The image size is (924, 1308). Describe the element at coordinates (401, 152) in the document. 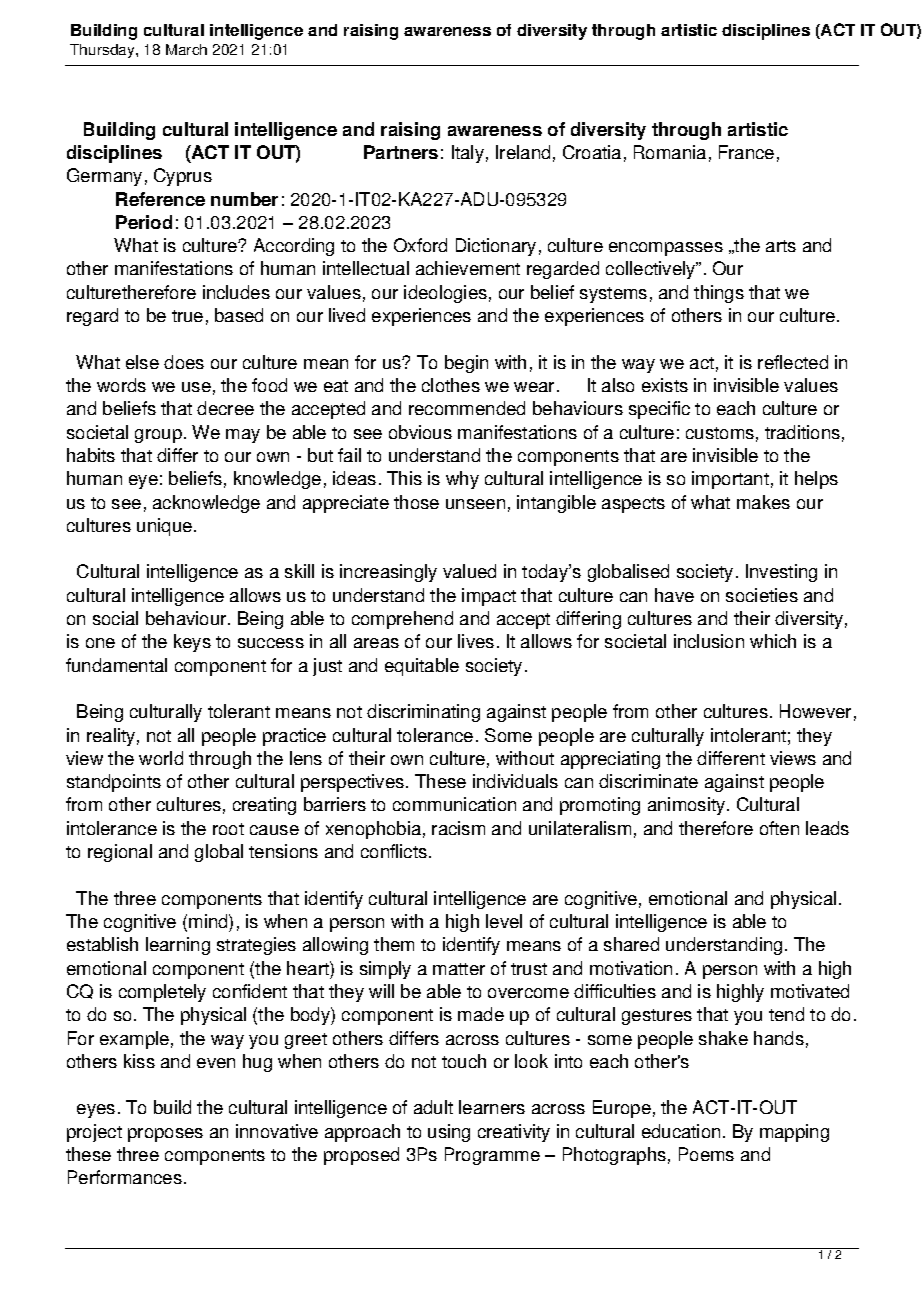

I see `Partners` at that location.
